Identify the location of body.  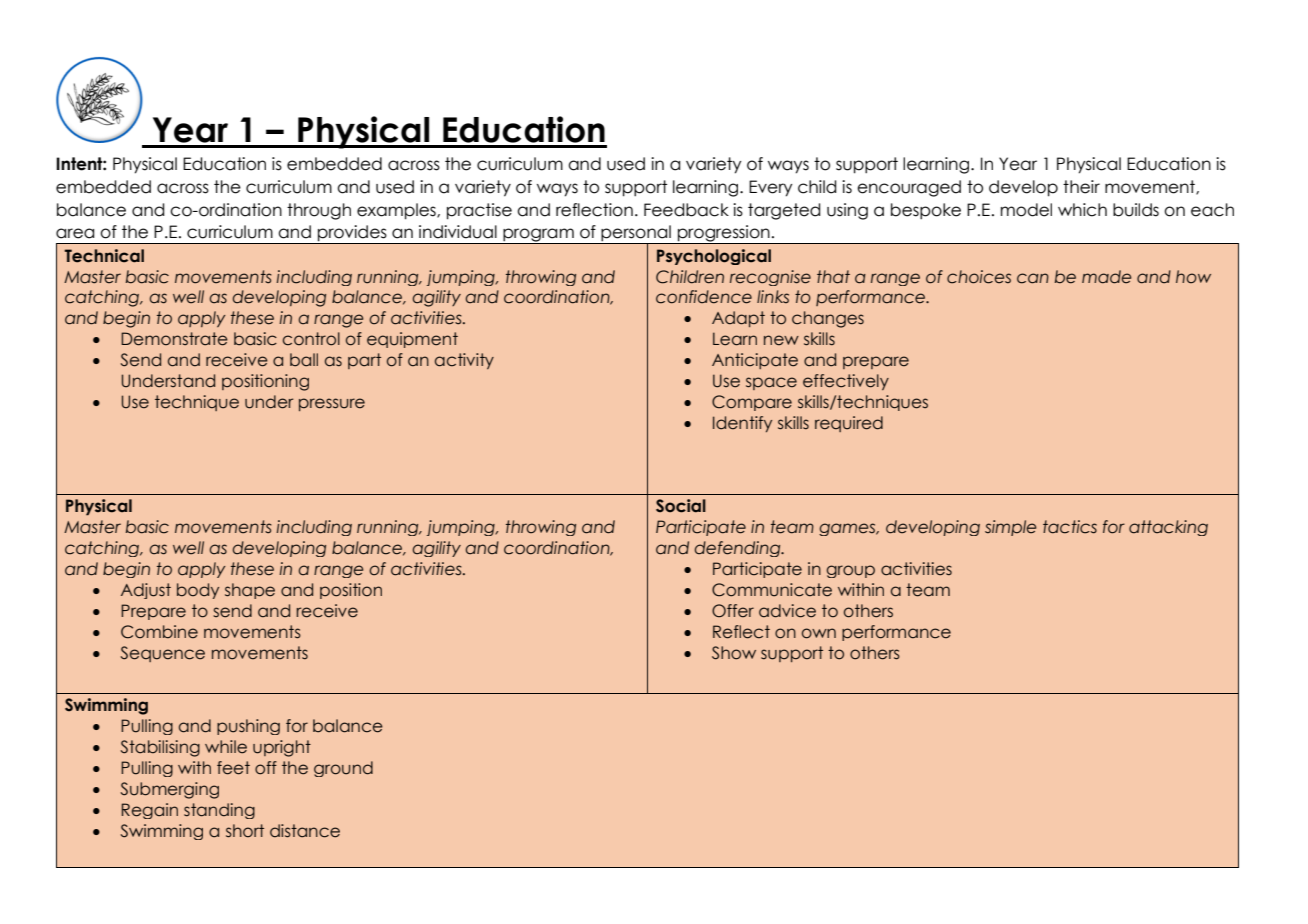
(198, 591).
